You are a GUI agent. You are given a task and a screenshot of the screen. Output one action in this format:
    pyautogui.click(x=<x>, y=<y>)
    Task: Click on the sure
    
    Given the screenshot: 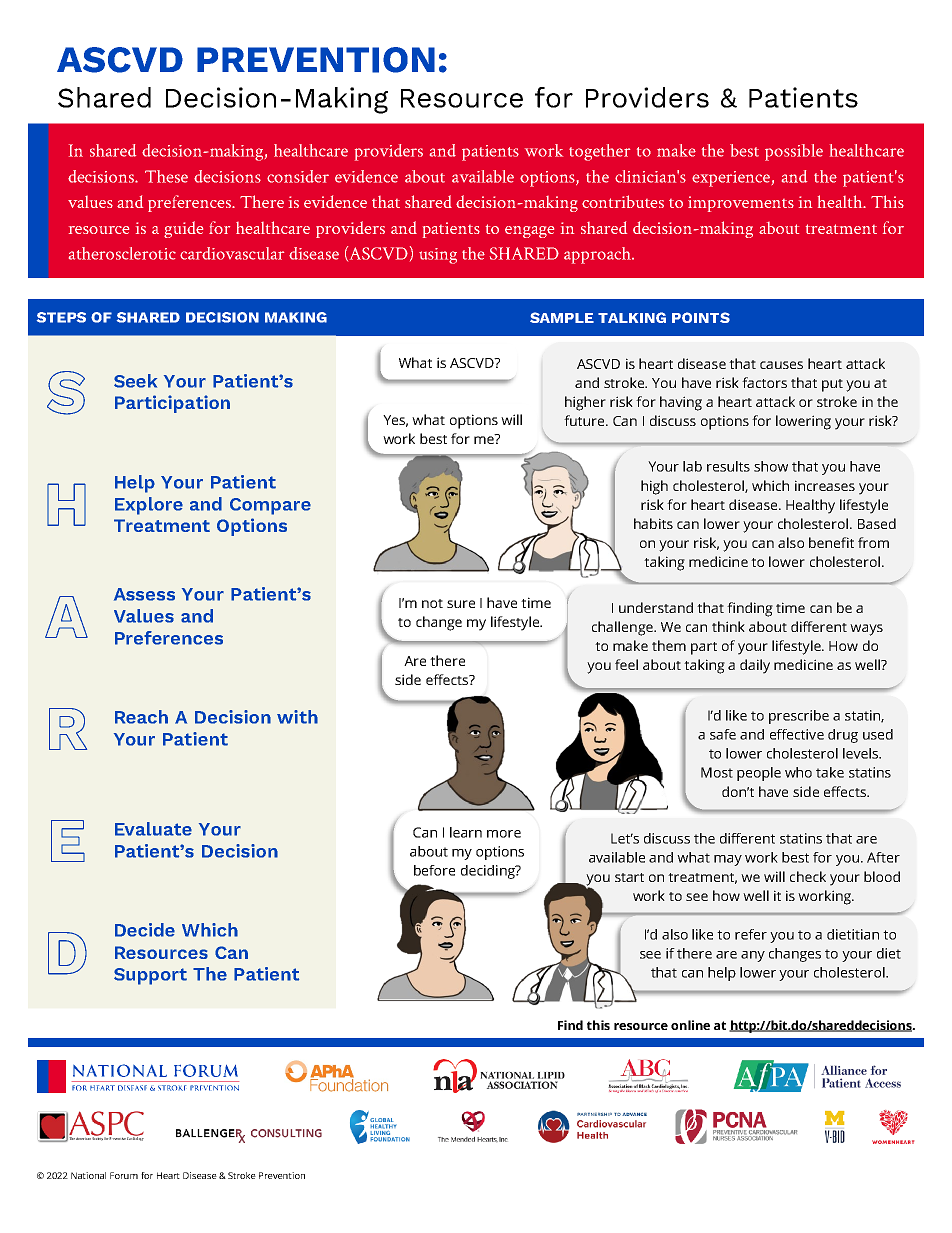 What is the action you would take?
    pyautogui.click(x=461, y=604)
